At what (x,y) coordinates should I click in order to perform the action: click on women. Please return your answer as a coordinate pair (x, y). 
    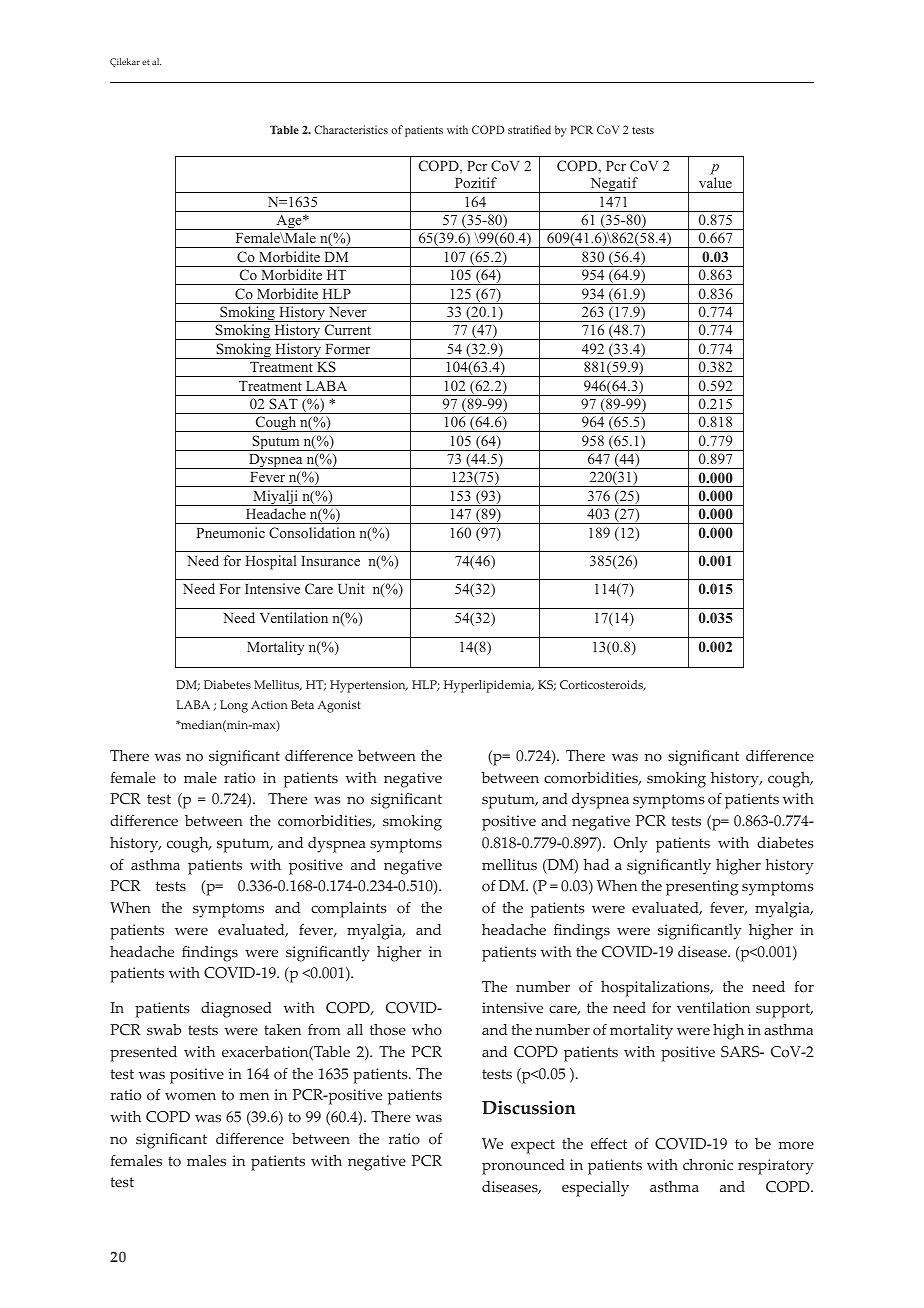
    Looking at the image, I should click on (190, 1096).
